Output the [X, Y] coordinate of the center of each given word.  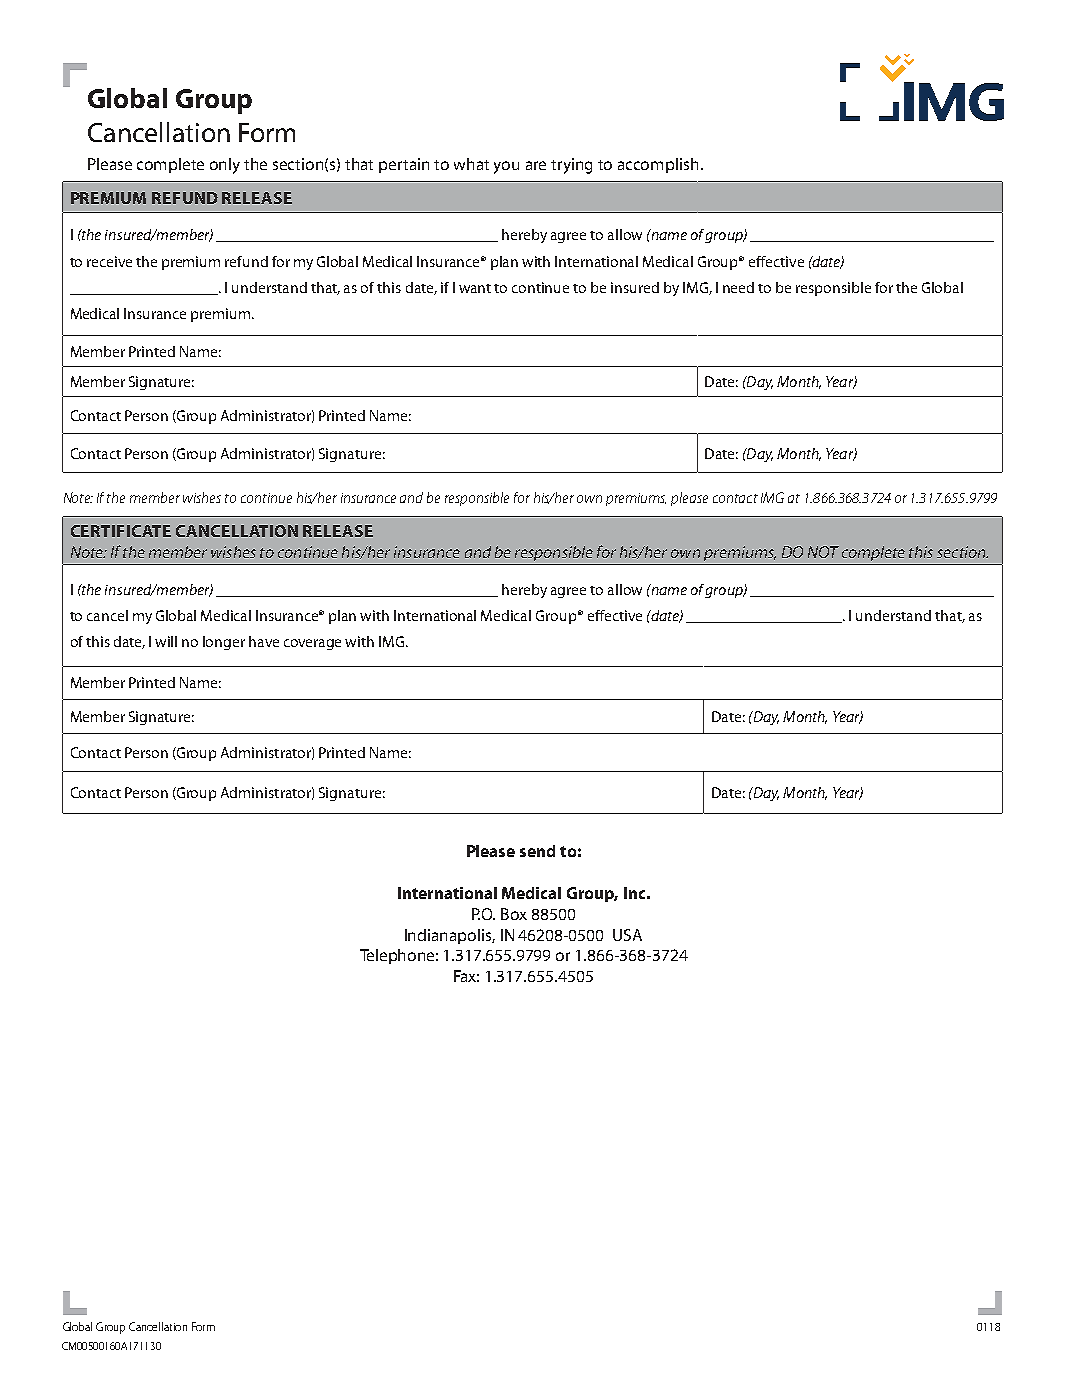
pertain [404, 165]
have [264, 641]
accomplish [658, 165]
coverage [312, 644]
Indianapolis [450, 936]
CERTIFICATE [121, 531]
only [225, 166]
